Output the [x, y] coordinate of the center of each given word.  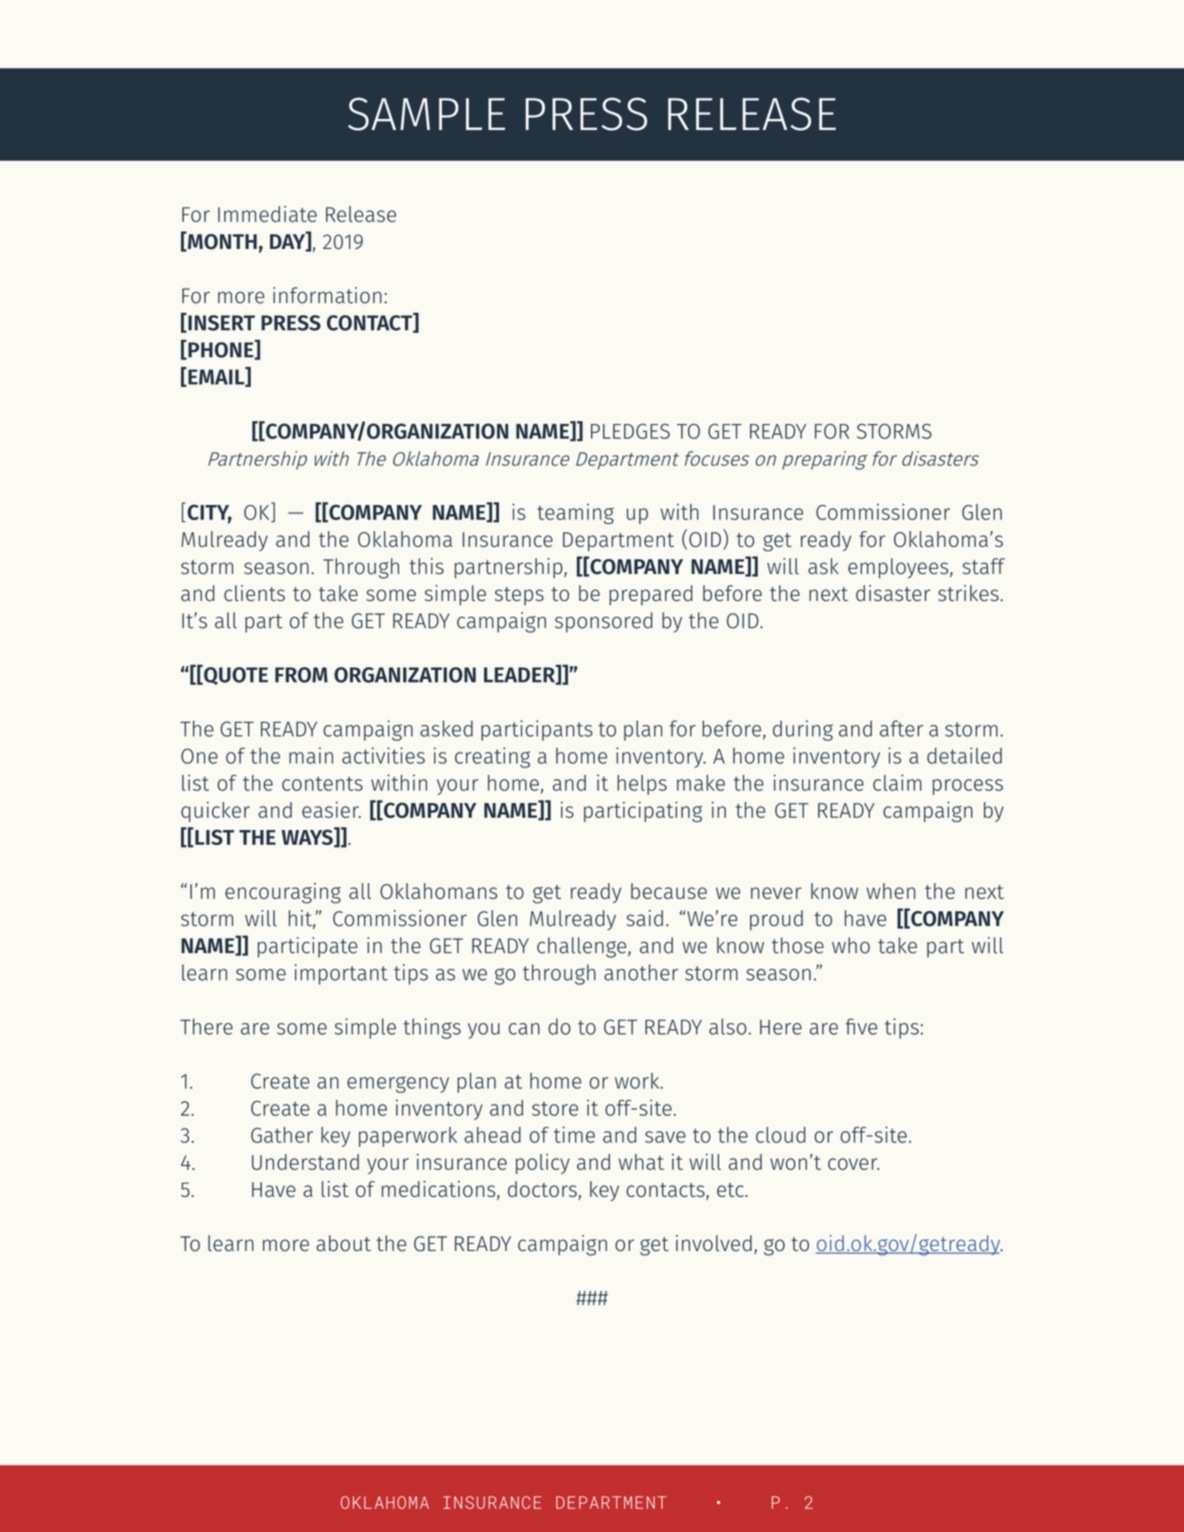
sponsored [604, 622]
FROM [301, 675]
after [901, 728]
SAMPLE [426, 114]
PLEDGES [630, 431]
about [343, 1243]
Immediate [267, 214]
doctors [543, 1190]
